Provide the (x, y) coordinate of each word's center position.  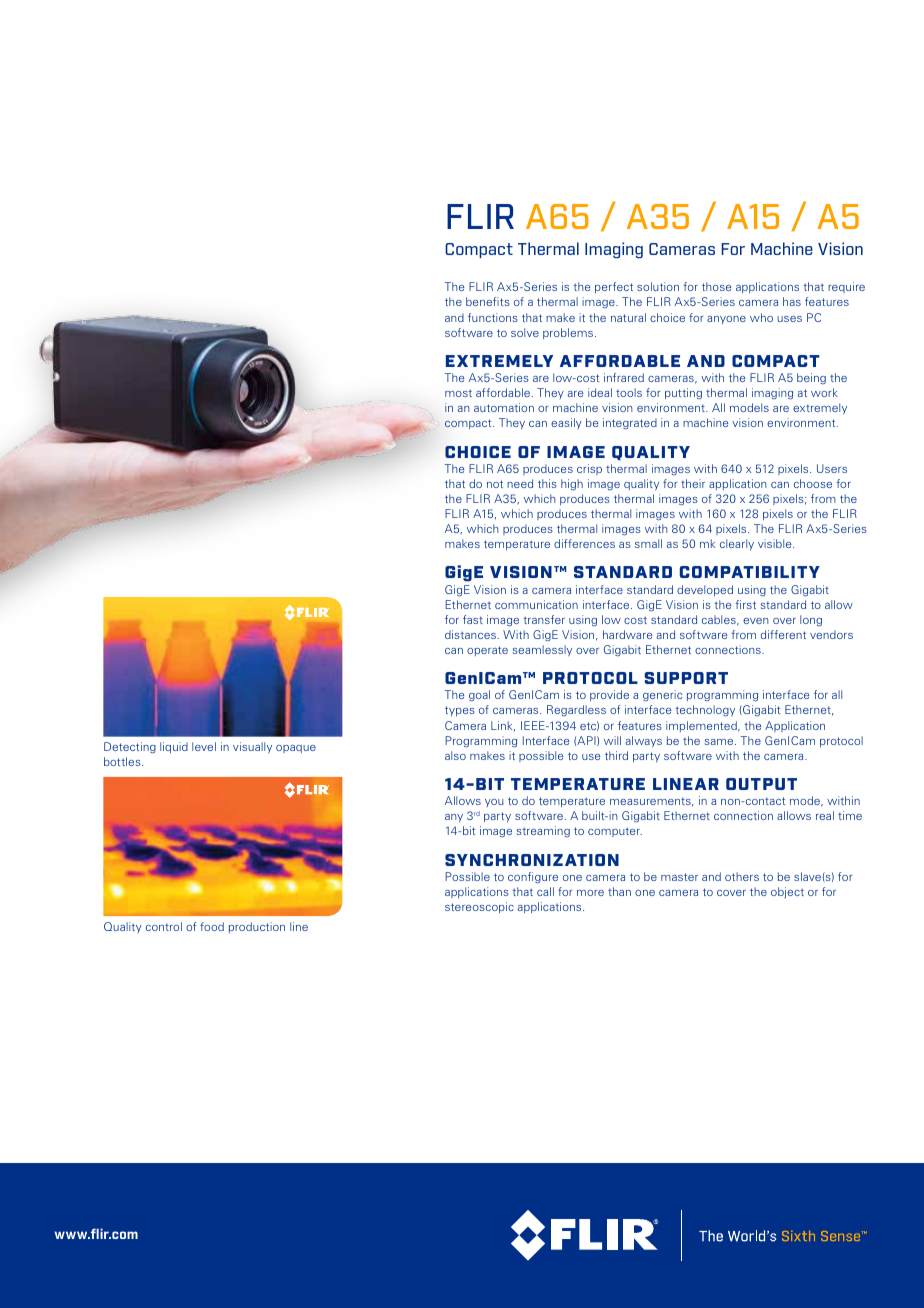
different (783, 634)
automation (504, 407)
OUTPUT (761, 784)
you (494, 803)
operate (487, 651)
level (204, 746)
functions (493, 317)
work (824, 392)
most (458, 393)
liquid (174, 747)
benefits (488, 301)
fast (473, 619)
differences (584, 543)
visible (776, 543)
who (761, 317)
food (212, 926)
